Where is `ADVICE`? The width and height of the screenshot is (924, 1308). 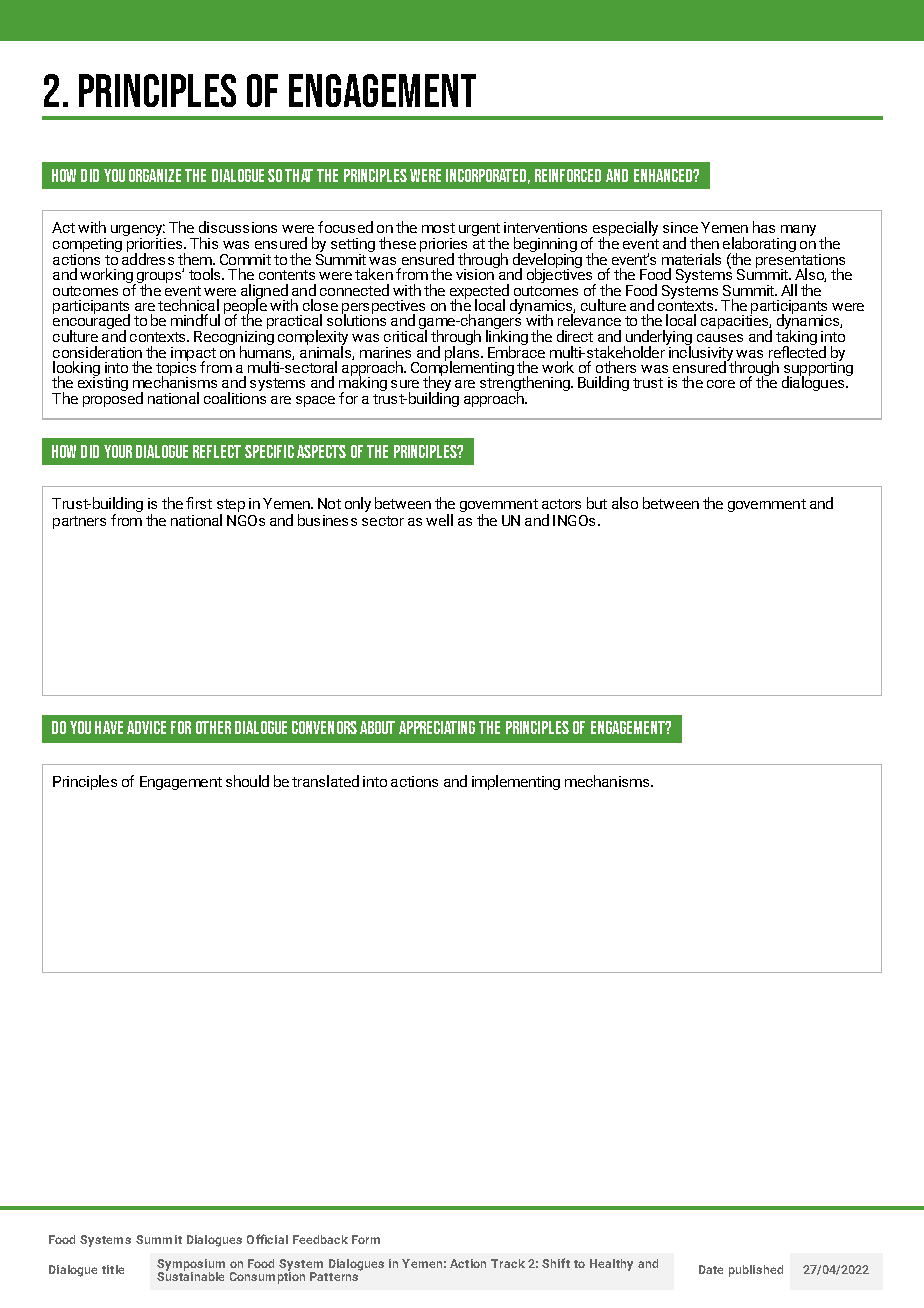
ADVICE is located at coordinates (146, 727).
